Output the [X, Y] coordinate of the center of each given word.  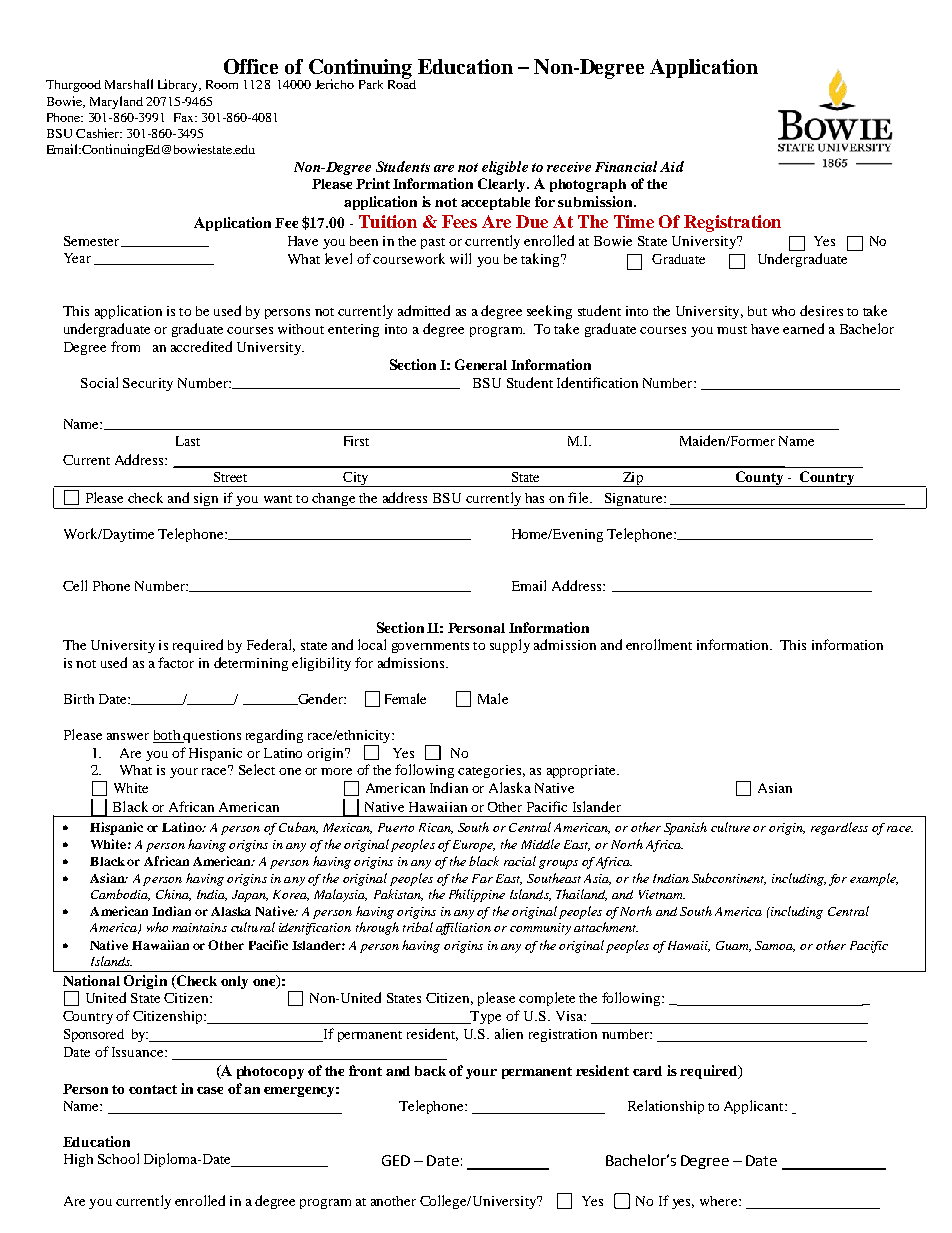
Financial [626, 166]
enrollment [659, 644]
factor [176, 662]
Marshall [129, 84]
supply [510, 646]
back [430, 1071]
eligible [505, 168]
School [118, 1158]
